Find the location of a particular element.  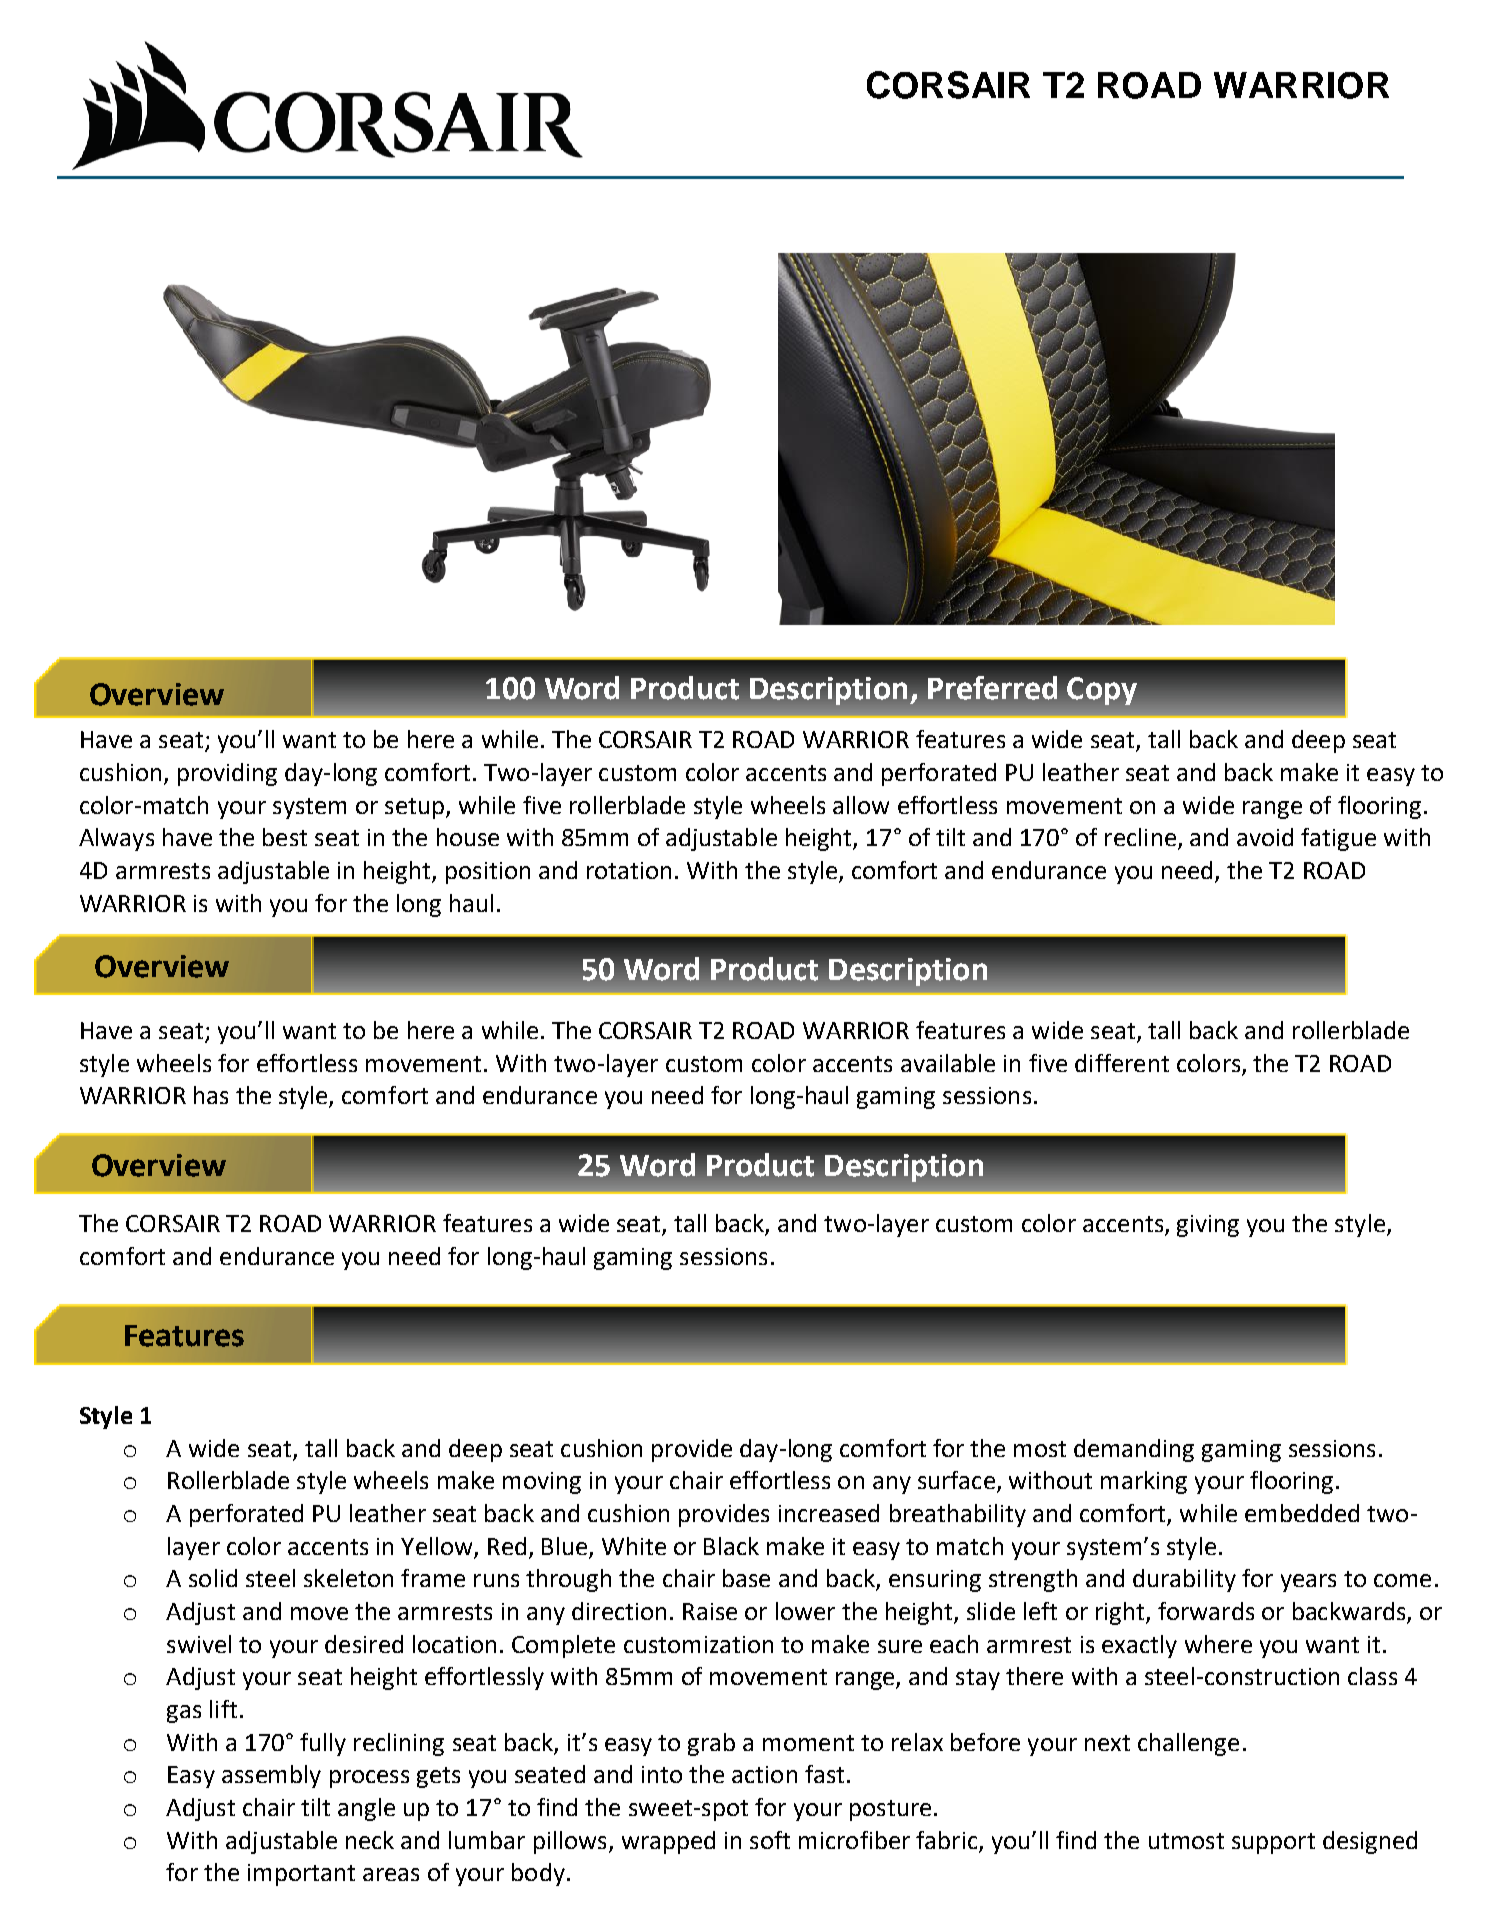

has is located at coordinates (211, 1095).
